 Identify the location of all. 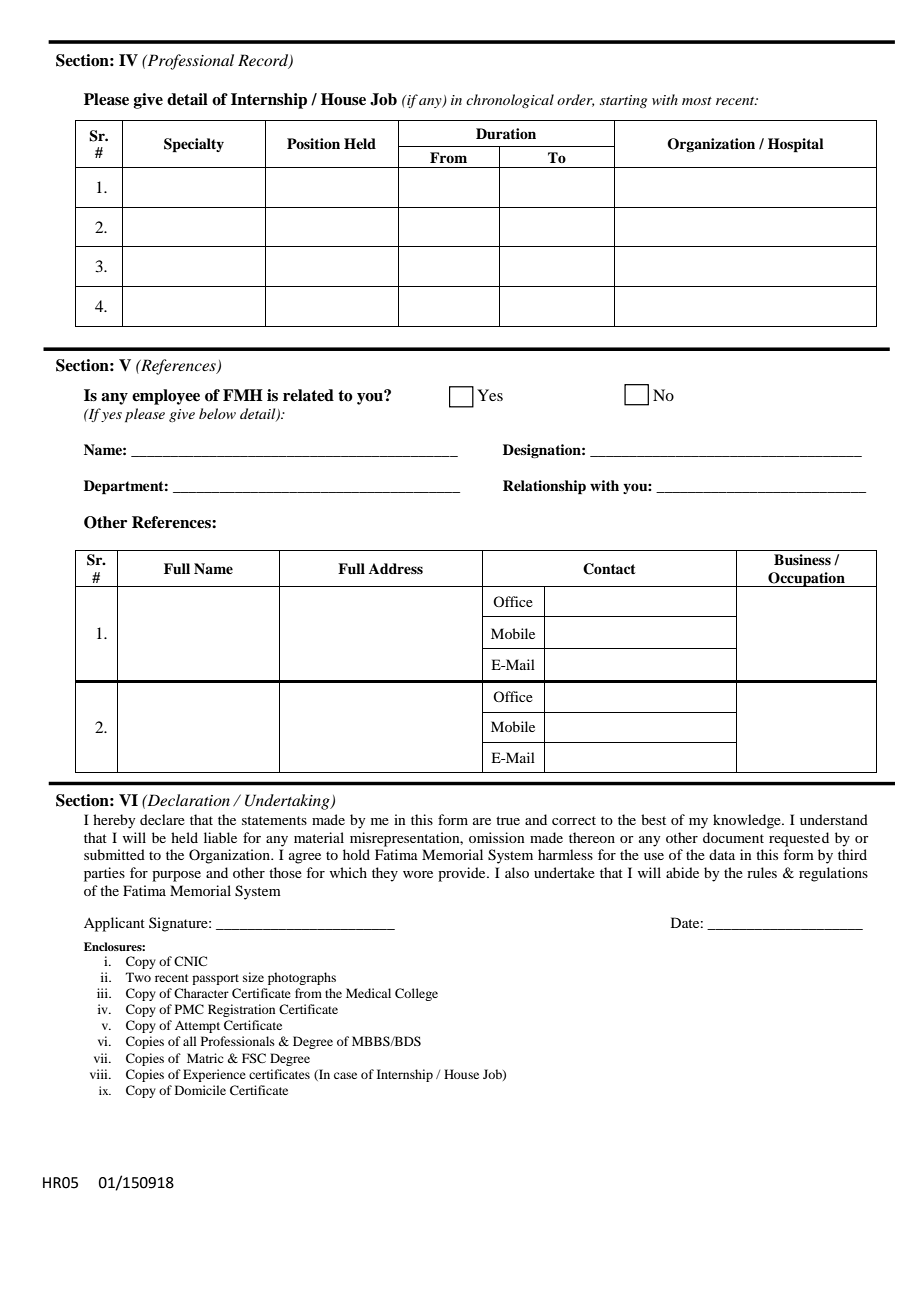
(190, 1041).
